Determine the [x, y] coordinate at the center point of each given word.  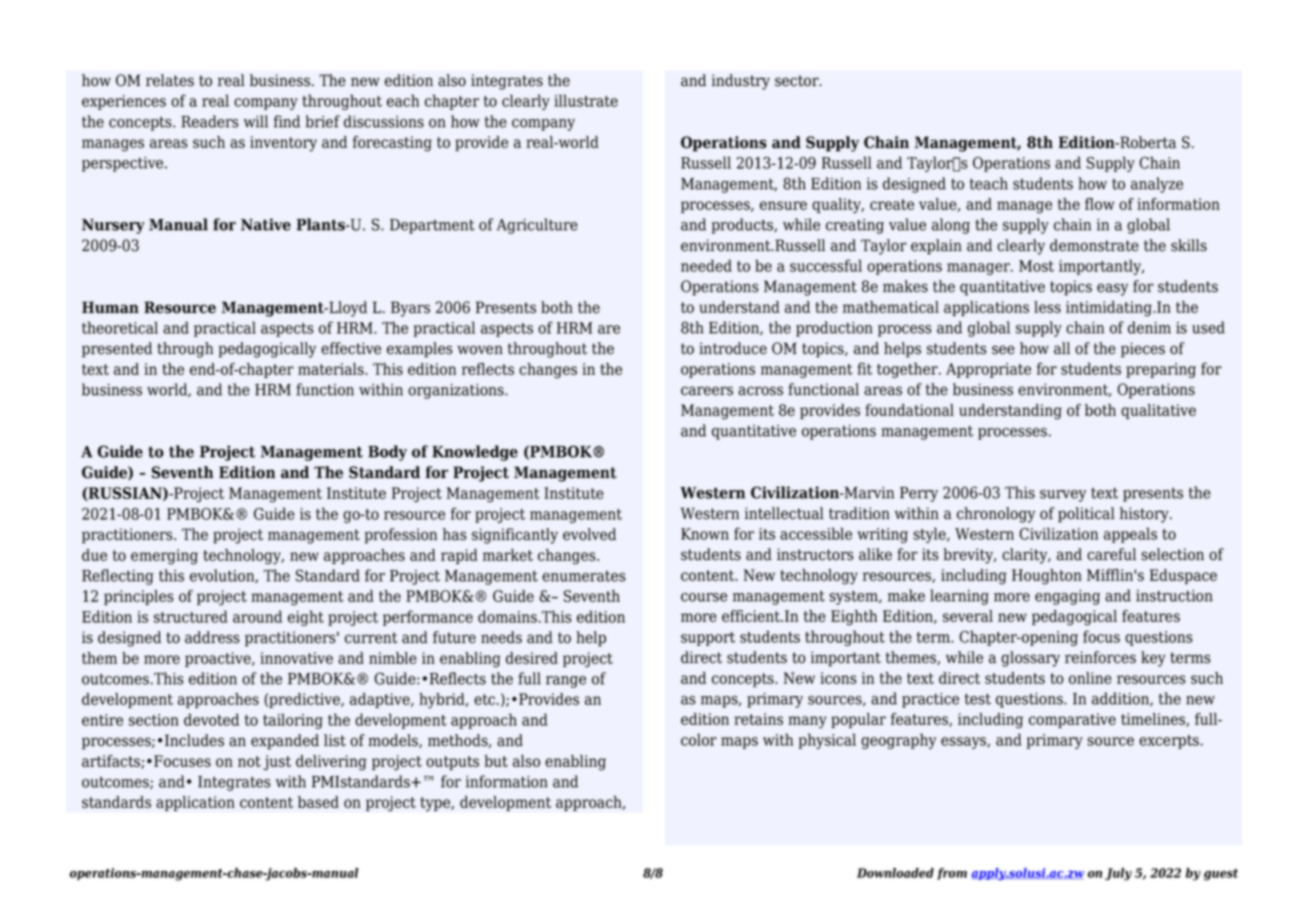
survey [1063, 496]
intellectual [784, 513]
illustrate [586, 100]
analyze [1157, 185]
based [318, 802]
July [1118, 874]
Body [387, 453]
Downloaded [895, 873]
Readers [210, 121]
